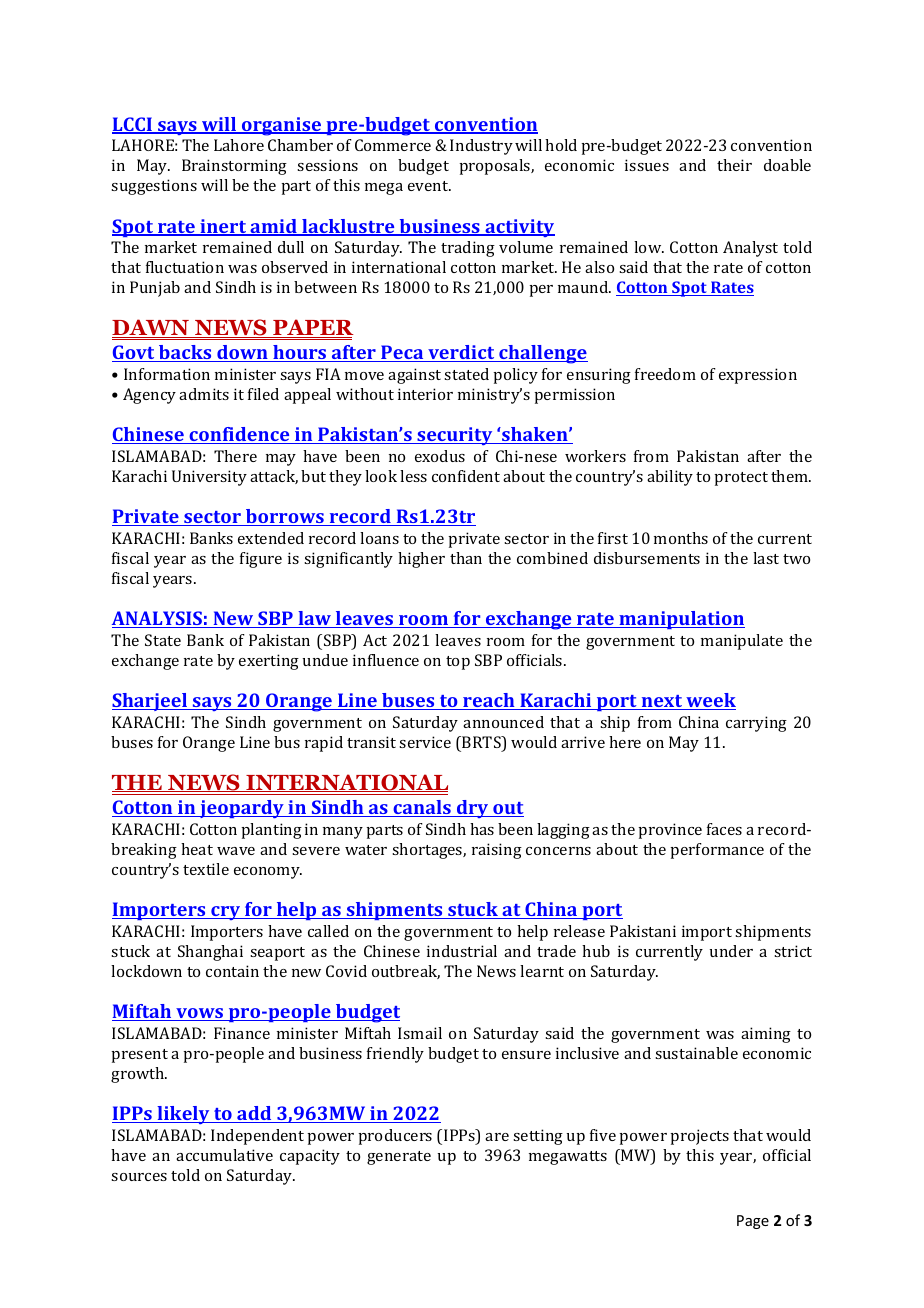 The image size is (924, 1308). I want to click on expression, so click(758, 376).
